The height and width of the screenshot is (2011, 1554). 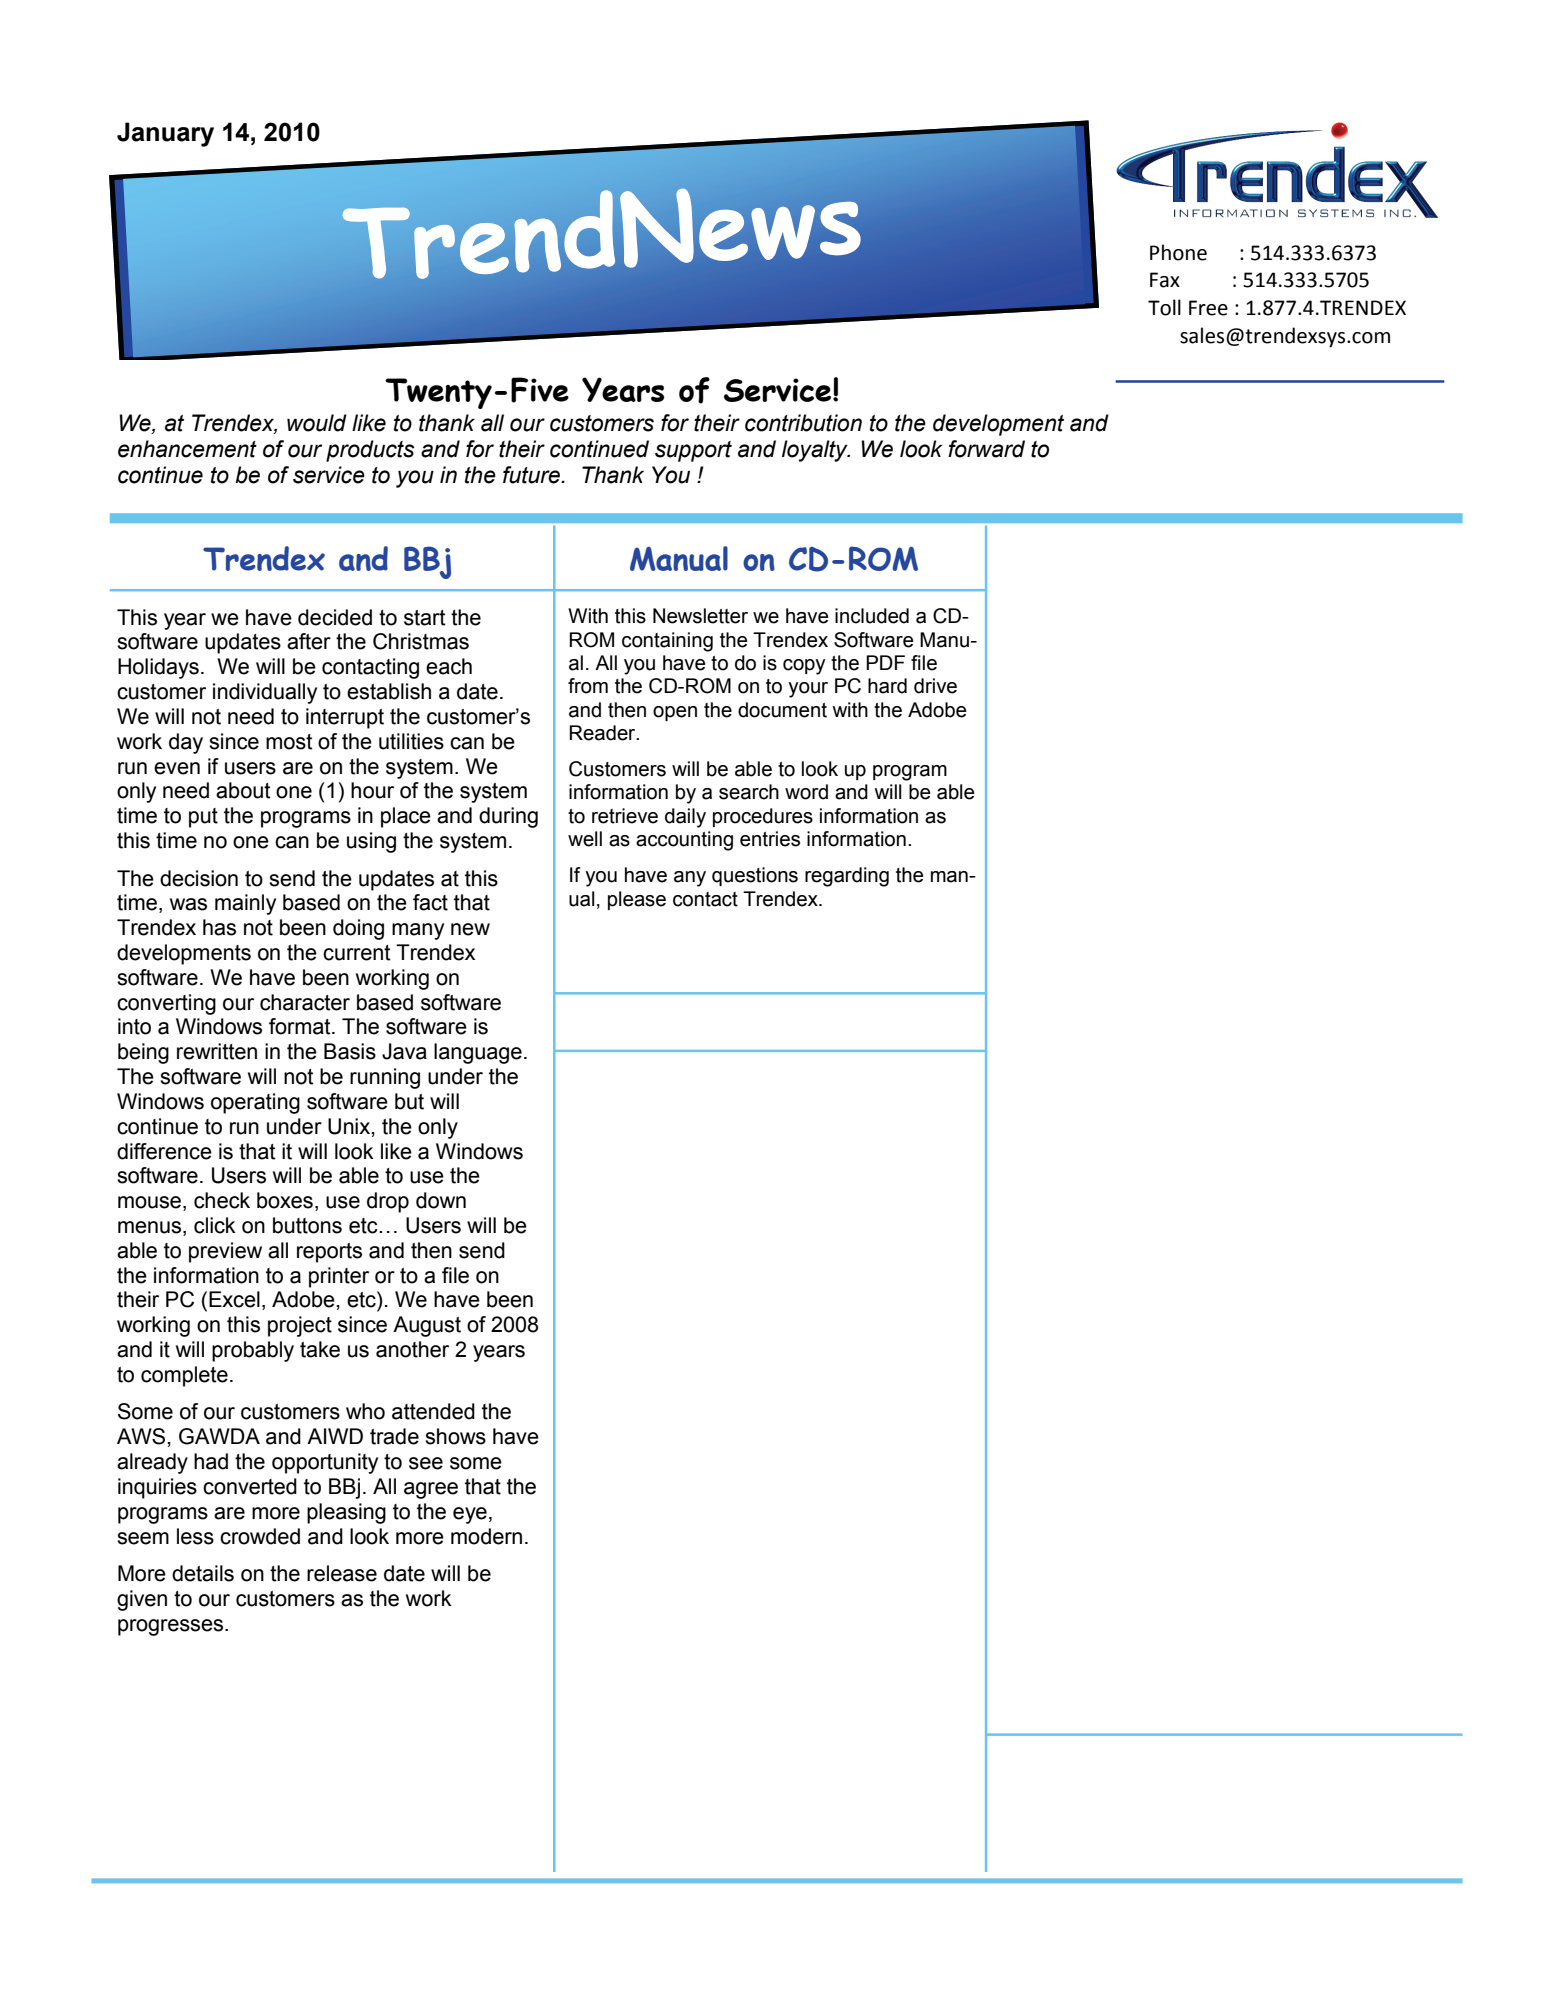 I want to click on mainly, so click(x=245, y=904).
